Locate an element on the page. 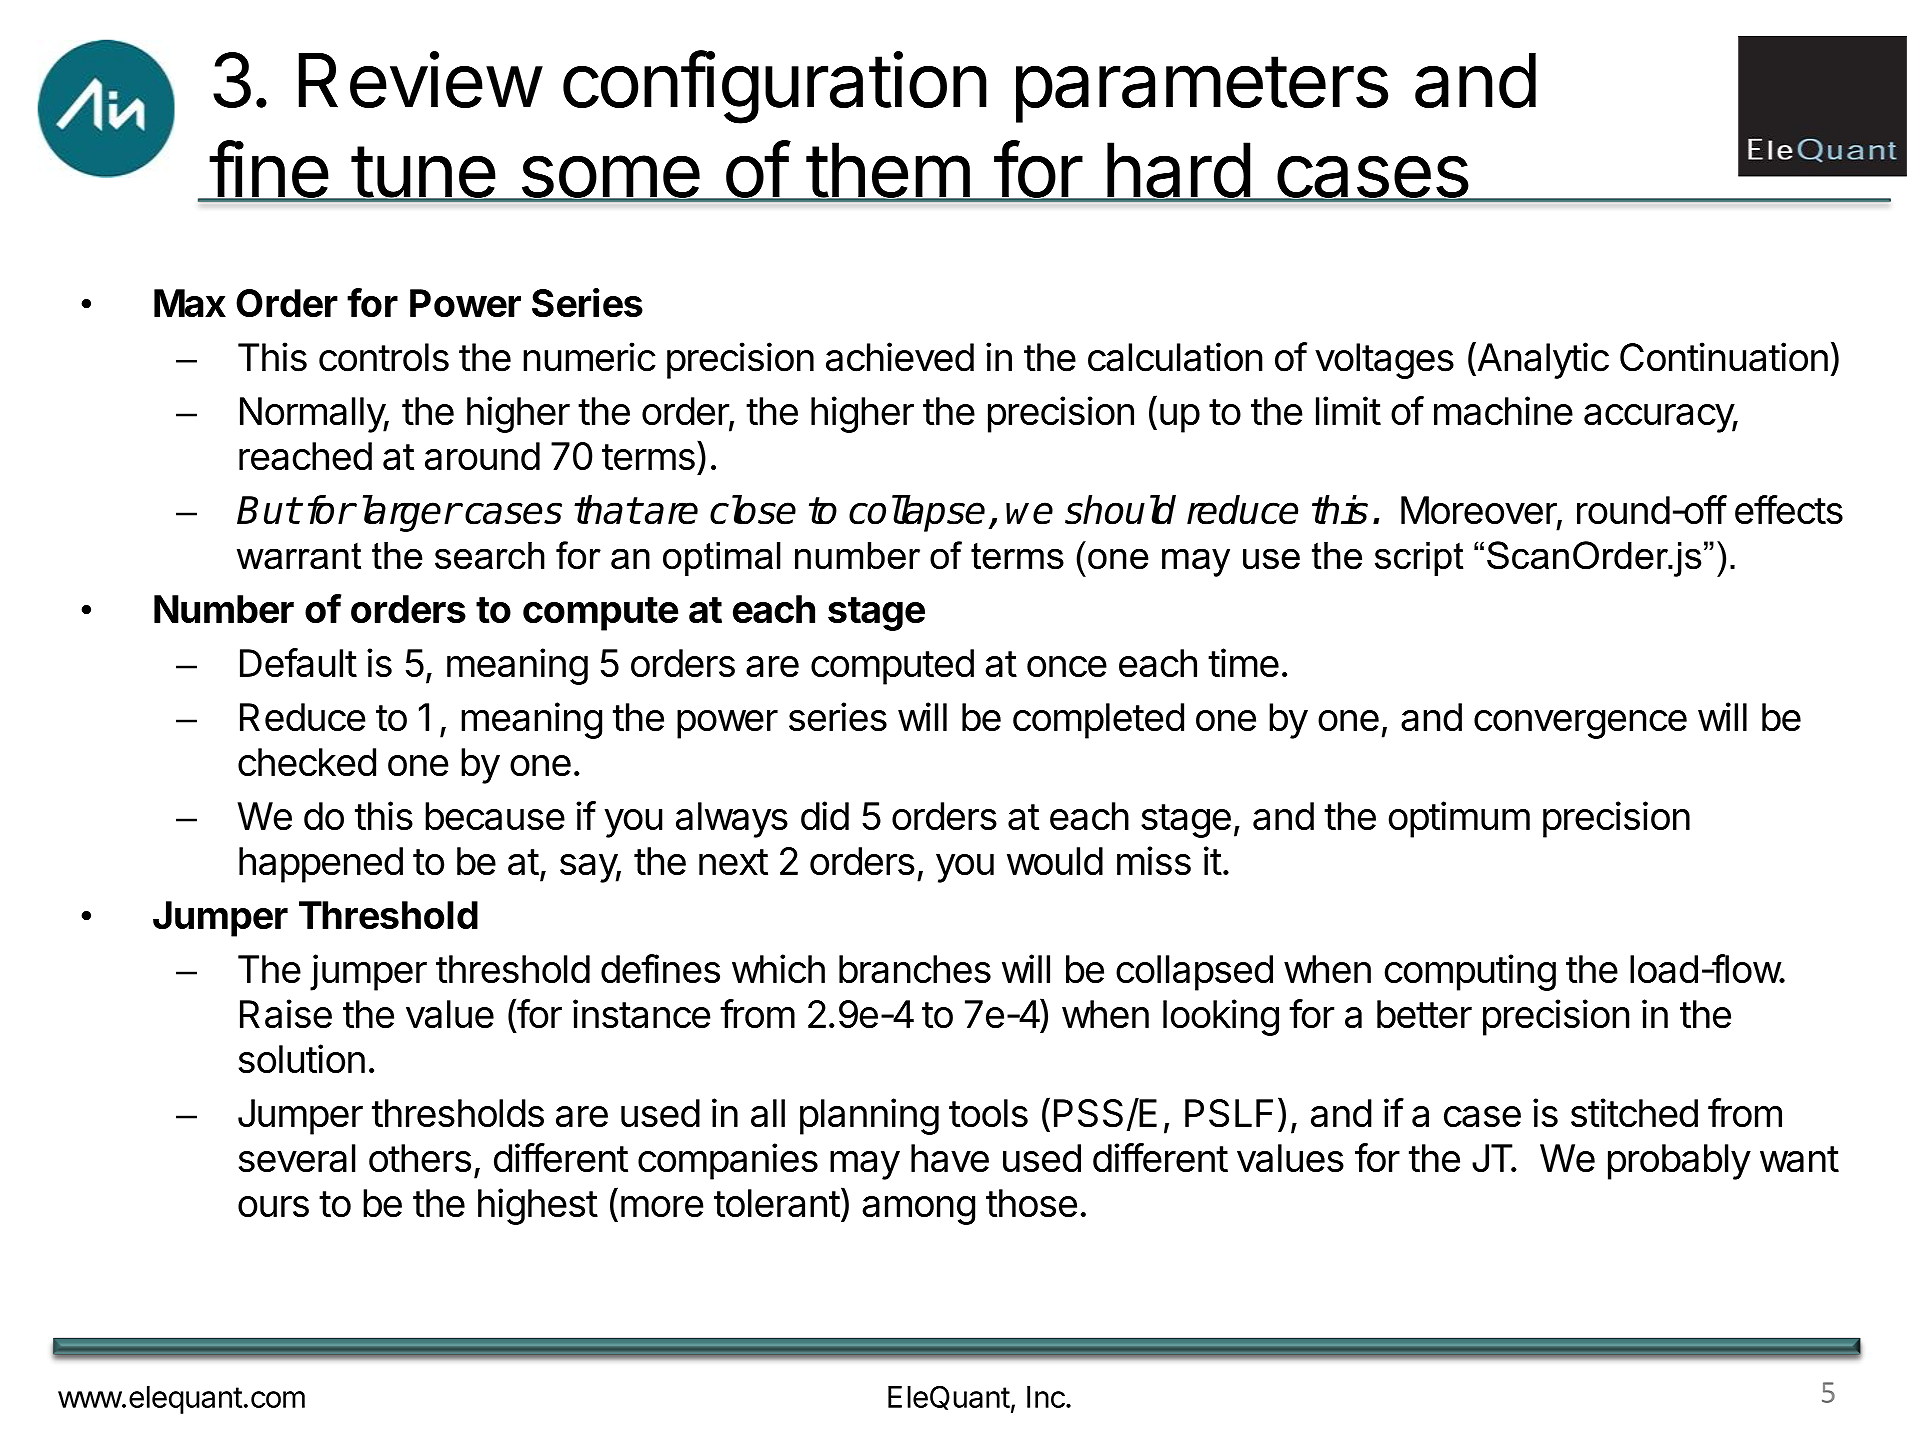 The image size is (1928, 1446). Analytic is located at coordinates (1542, 360).
